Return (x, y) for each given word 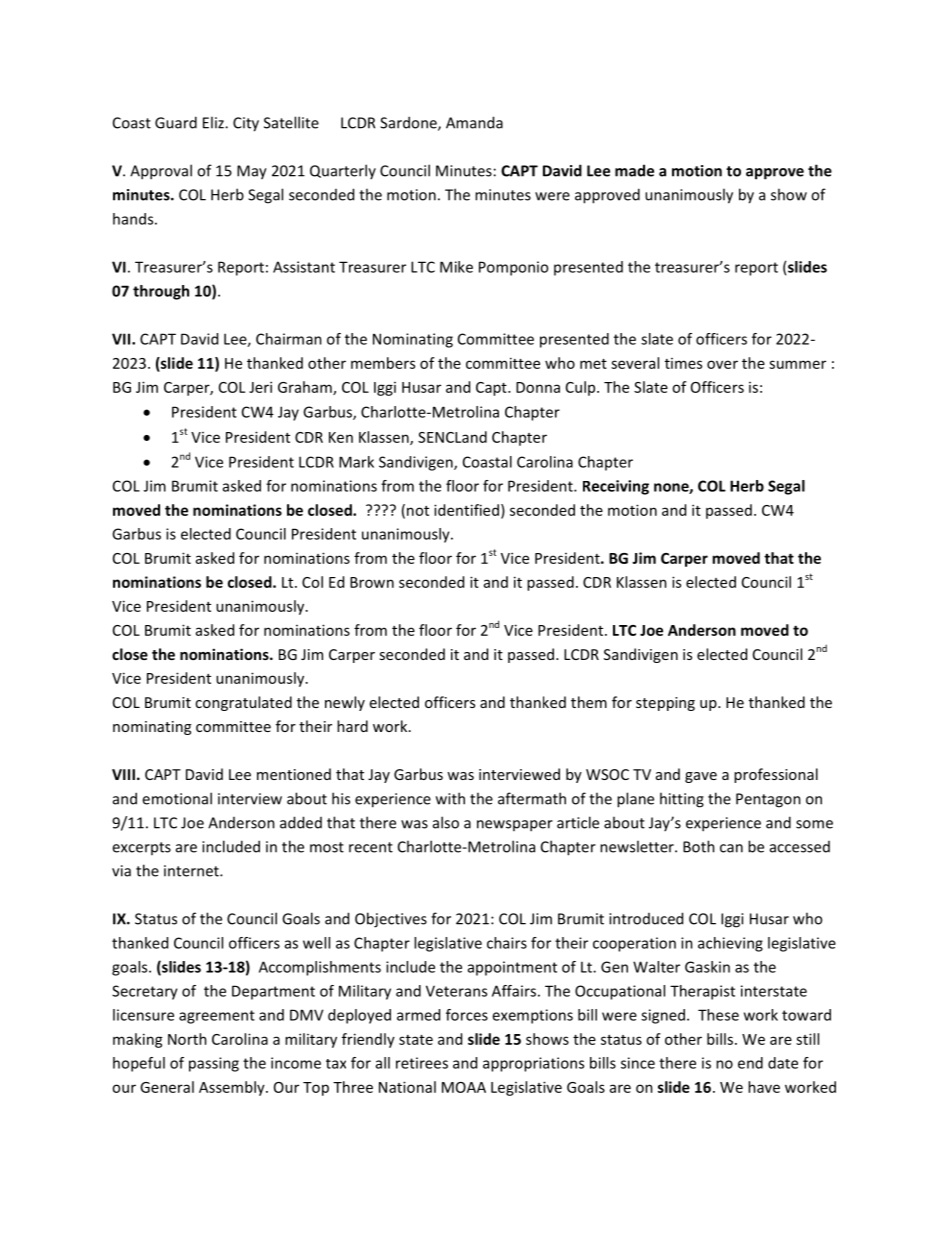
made (634, 170)
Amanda (474, 122)
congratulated (243, 703)
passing (214, 1064)
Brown (372, 582)
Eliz (214, 122)
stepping (665, 704)
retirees (422, 1063)
